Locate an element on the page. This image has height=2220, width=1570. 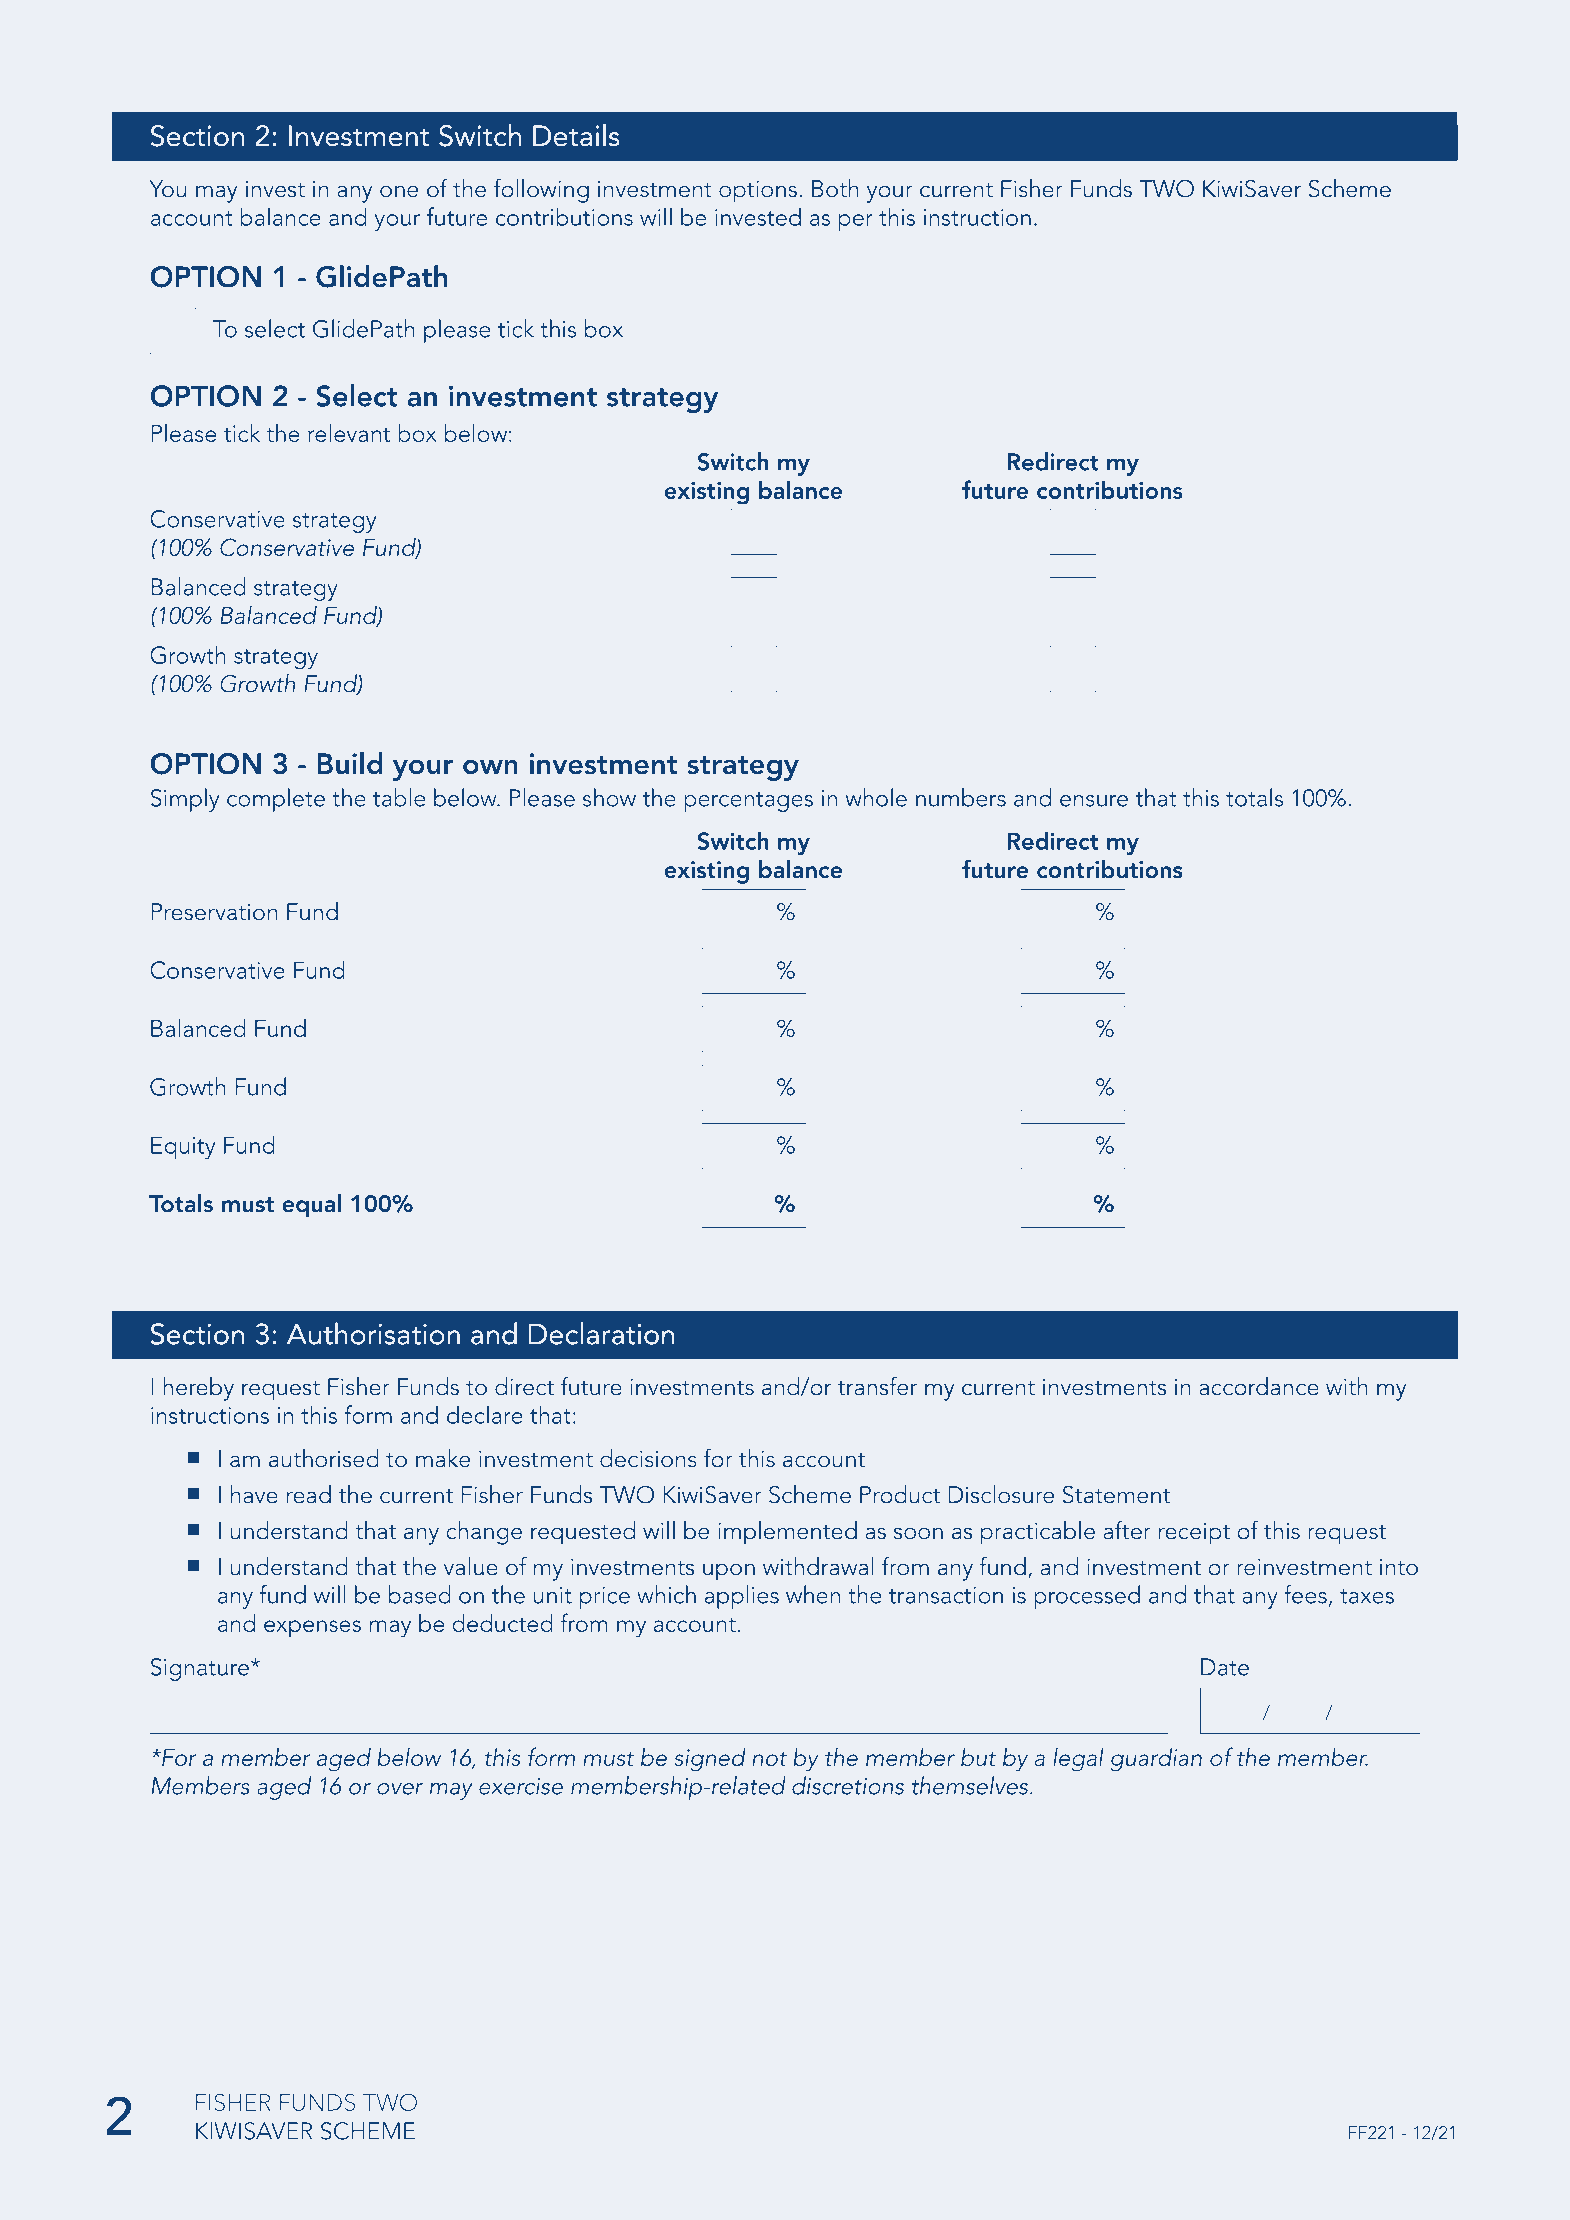
authorised is located at coordinates (324, 1458).
